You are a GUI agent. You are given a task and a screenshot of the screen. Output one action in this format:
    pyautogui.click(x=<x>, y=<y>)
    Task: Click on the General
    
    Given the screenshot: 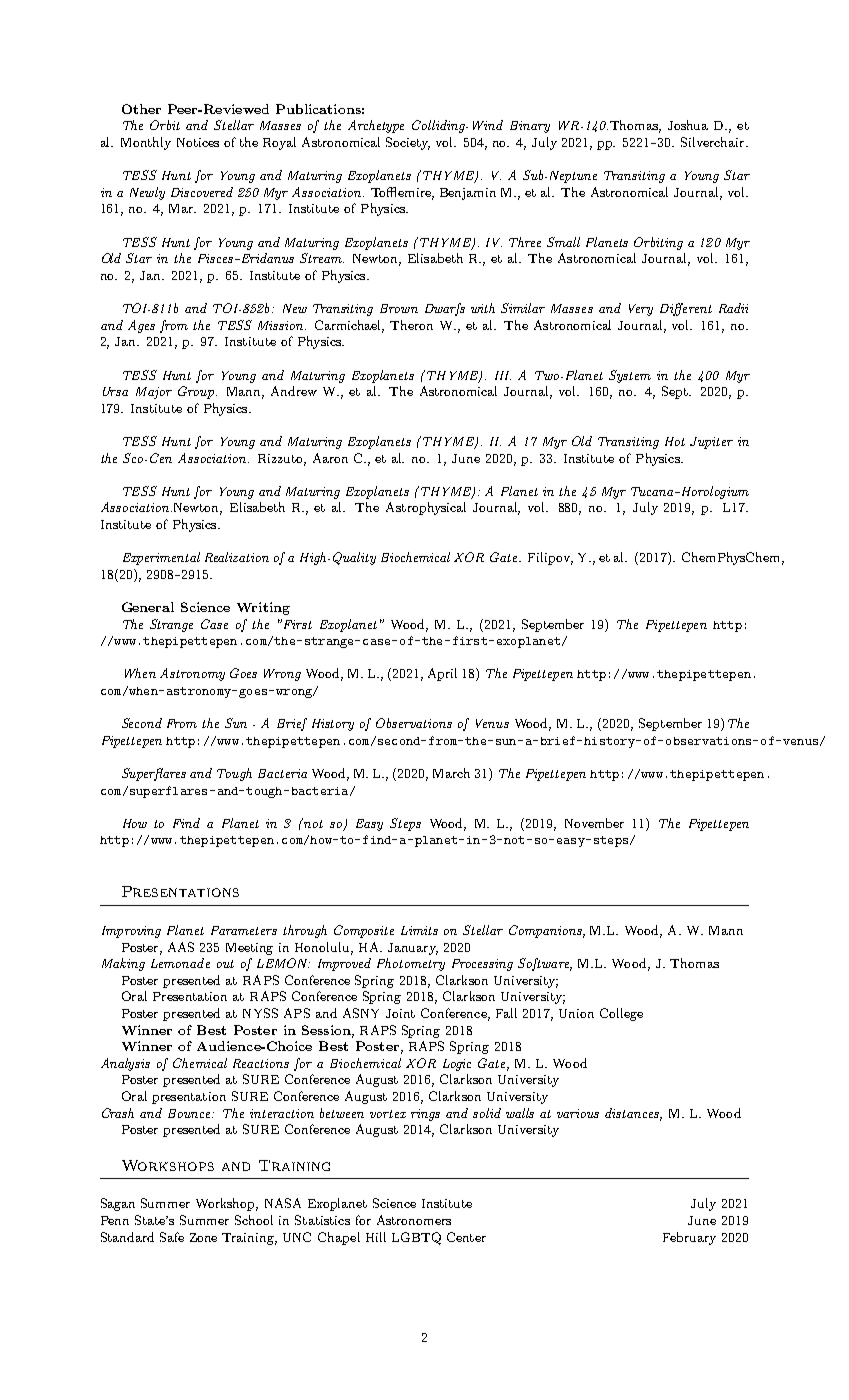 What is the action you would take?
    pyautogui.click(x=148, y=607)
